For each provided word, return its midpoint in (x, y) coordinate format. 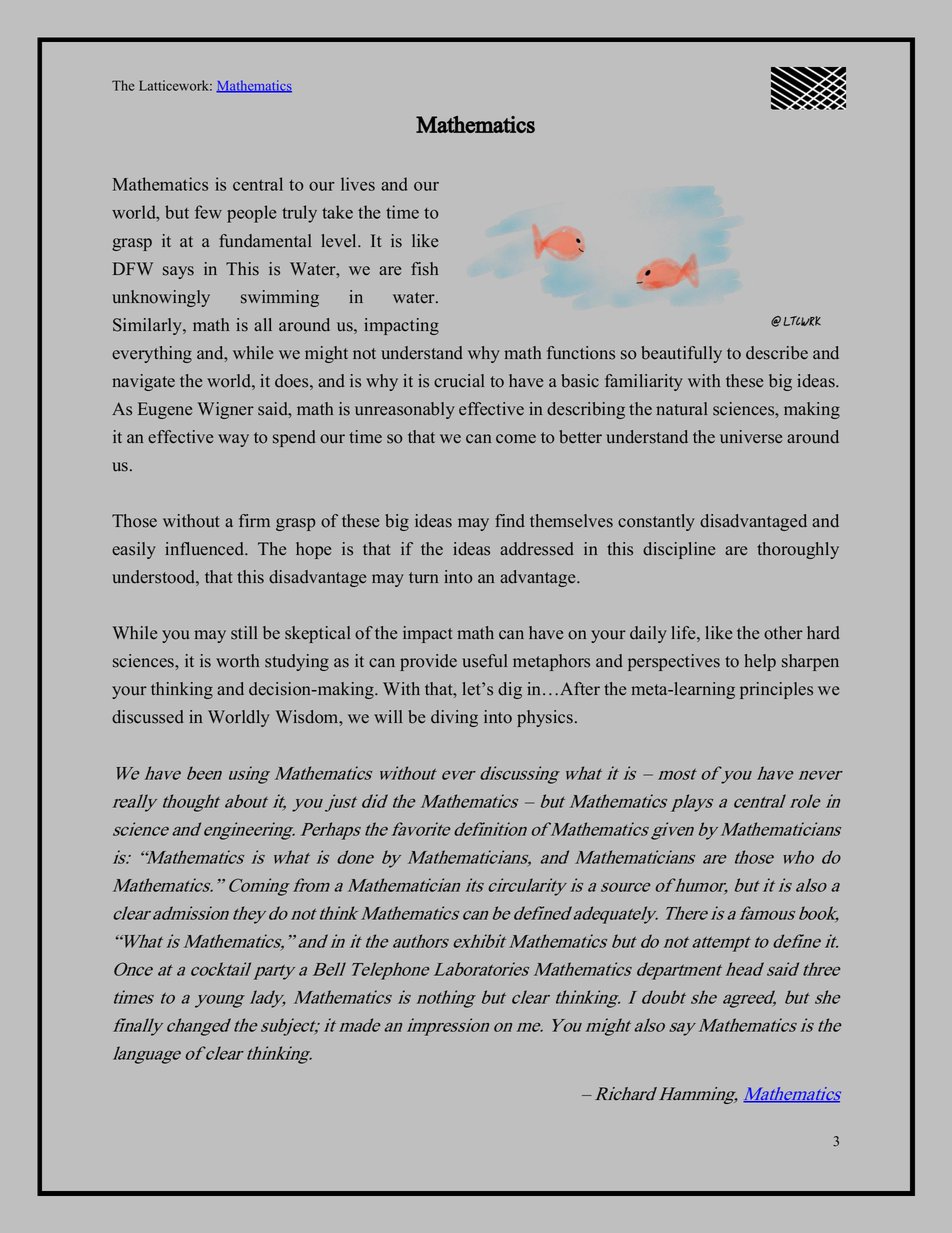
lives (358, 184)
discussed (148, 717)
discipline (679, 550)
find (510, 521)
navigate (143, 382)
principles (776, 690)
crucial (459, 381)
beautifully (682, 354)
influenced (206, 549)
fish (424, 269)
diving (454, 718)
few (208, 212)
